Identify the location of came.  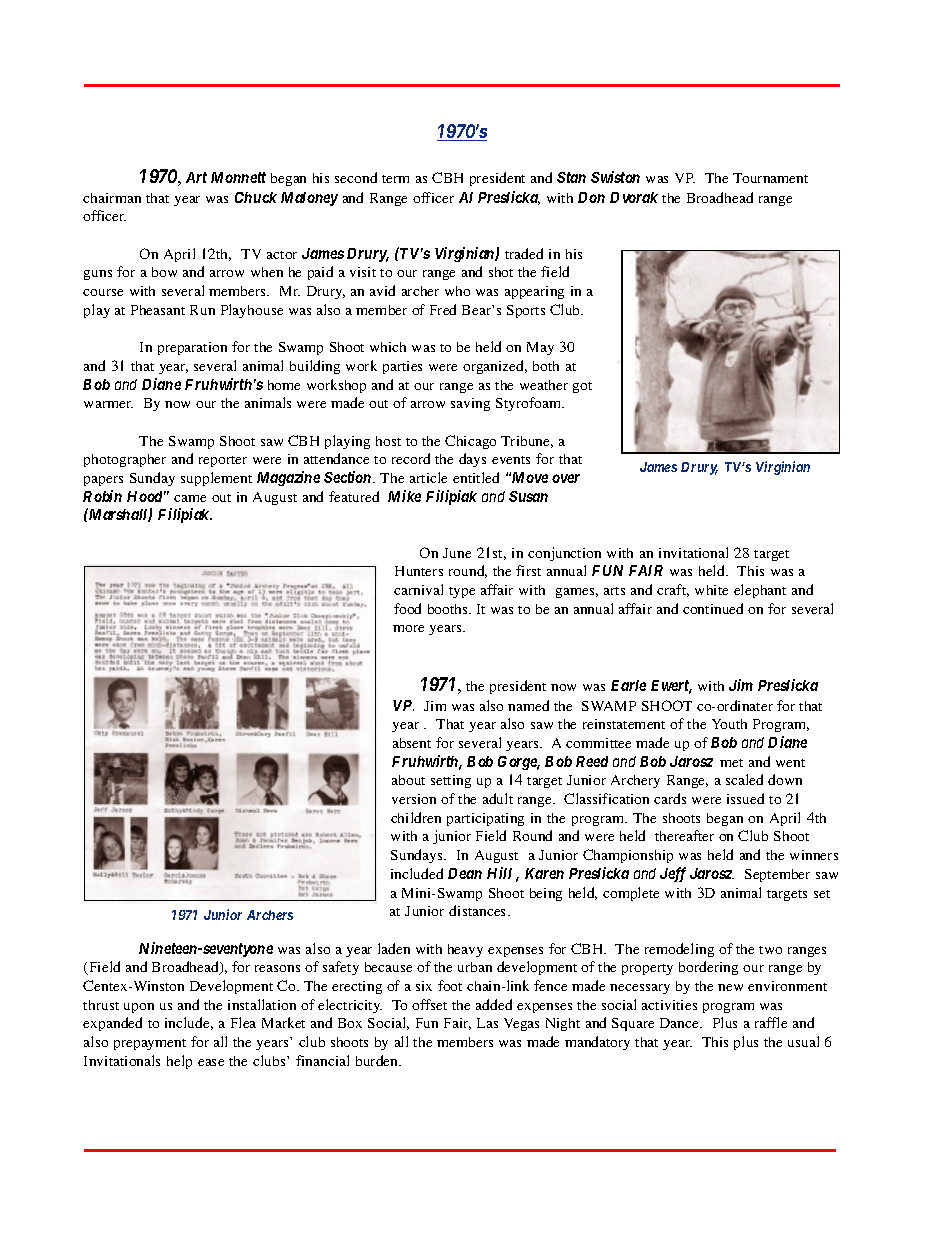
(190, 498).
